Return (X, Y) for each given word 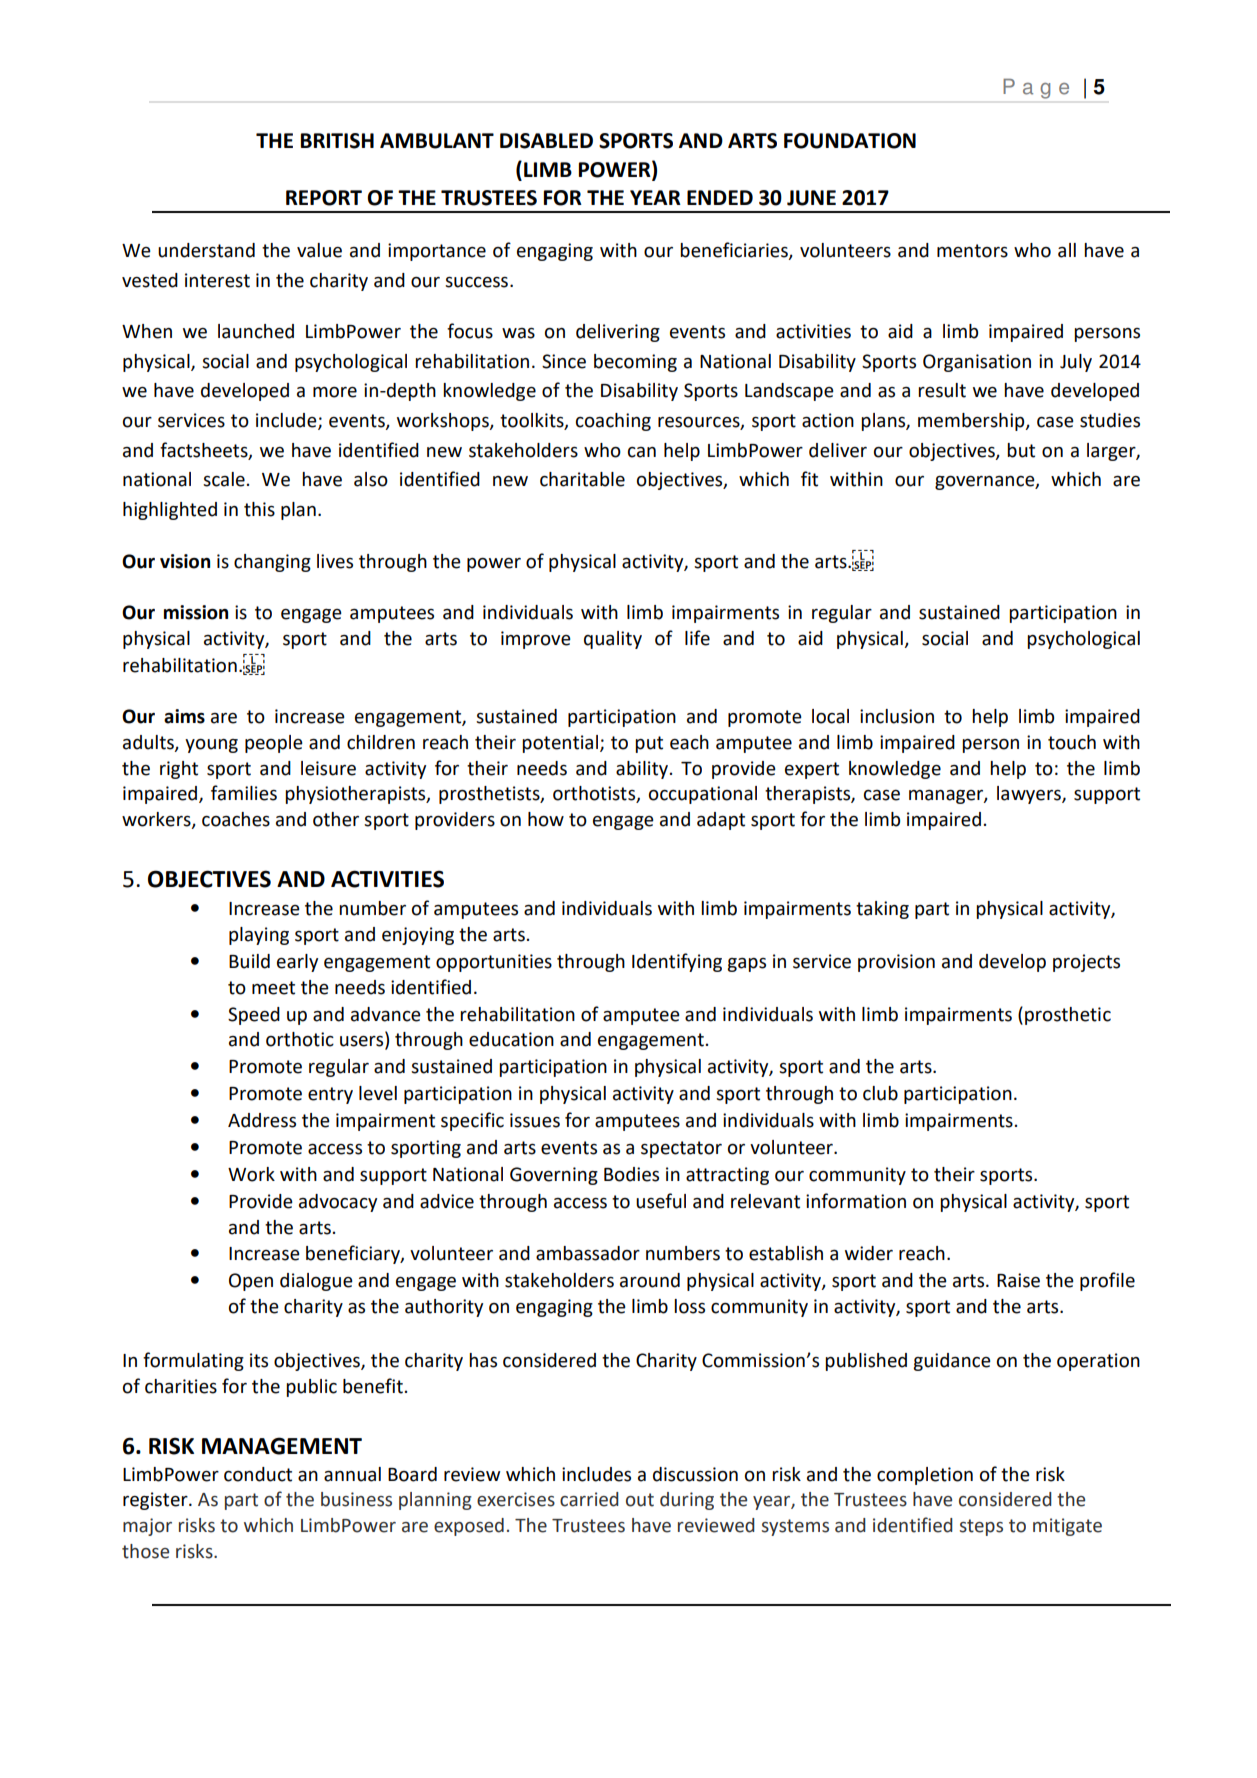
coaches (236, 819)
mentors (972, 251)
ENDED (720, 197)
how (546, 819)
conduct (258, 1474)
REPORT (324, 198)
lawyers (1030, 795)
